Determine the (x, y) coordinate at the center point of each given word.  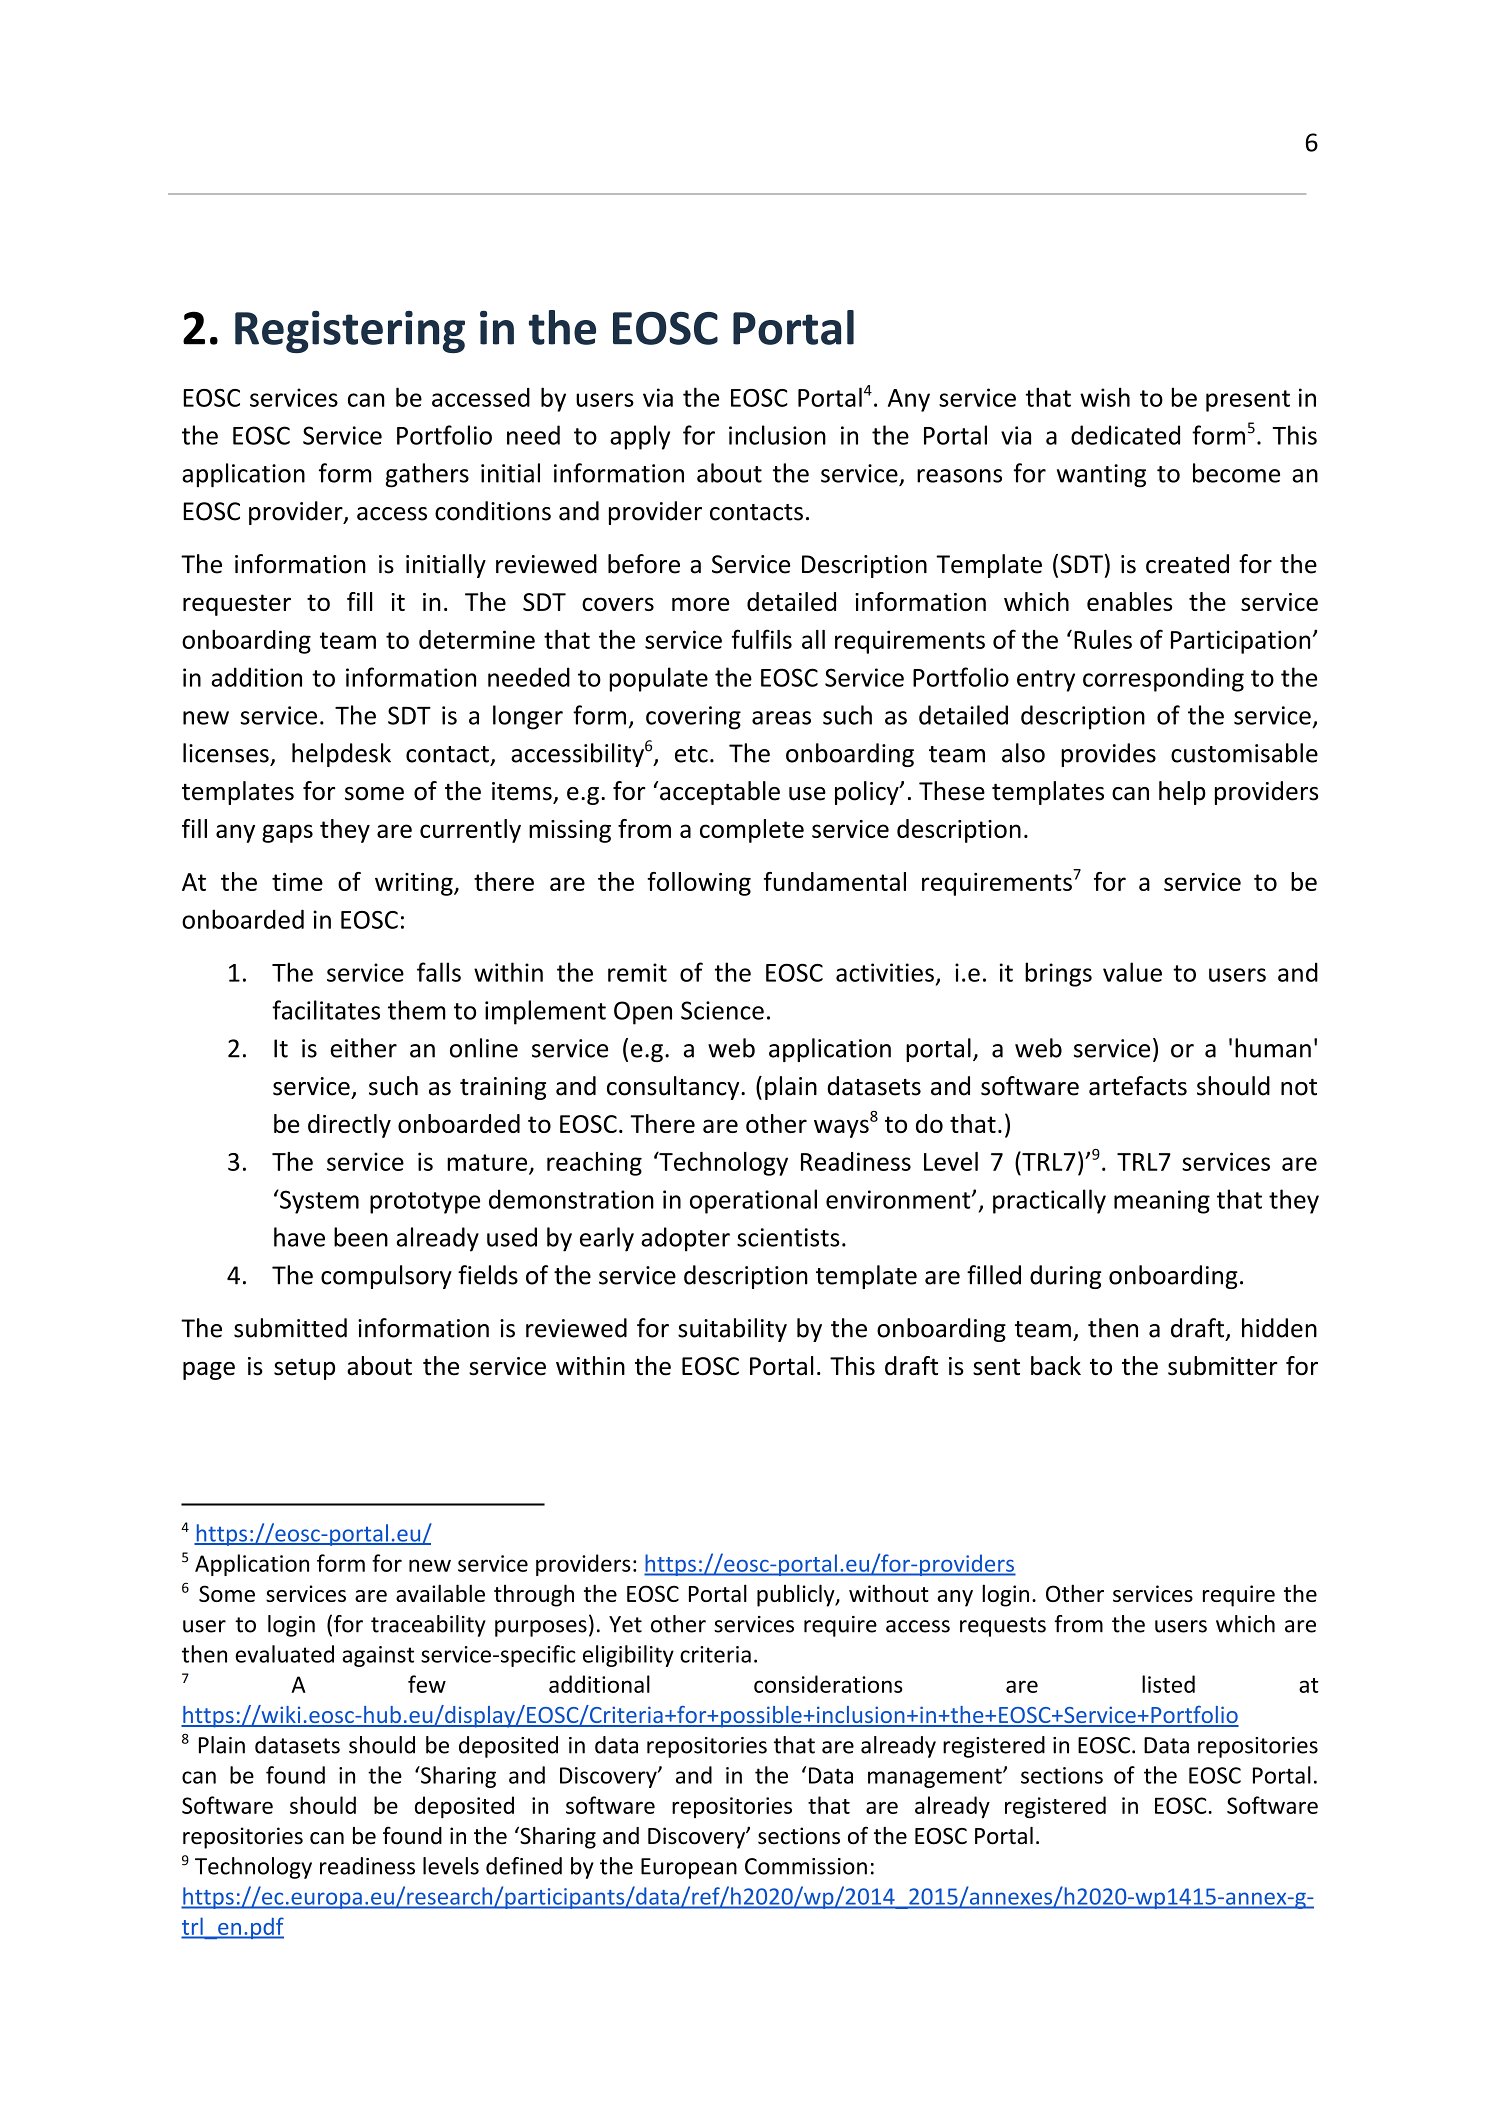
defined (524, 1866)
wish (1105, 397)
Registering (350, 332)
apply (640, 437)
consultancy (674, 1088)
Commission (806, 1866)
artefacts (1138, 1086)
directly (349, 1126)
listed (1168, 1684)
